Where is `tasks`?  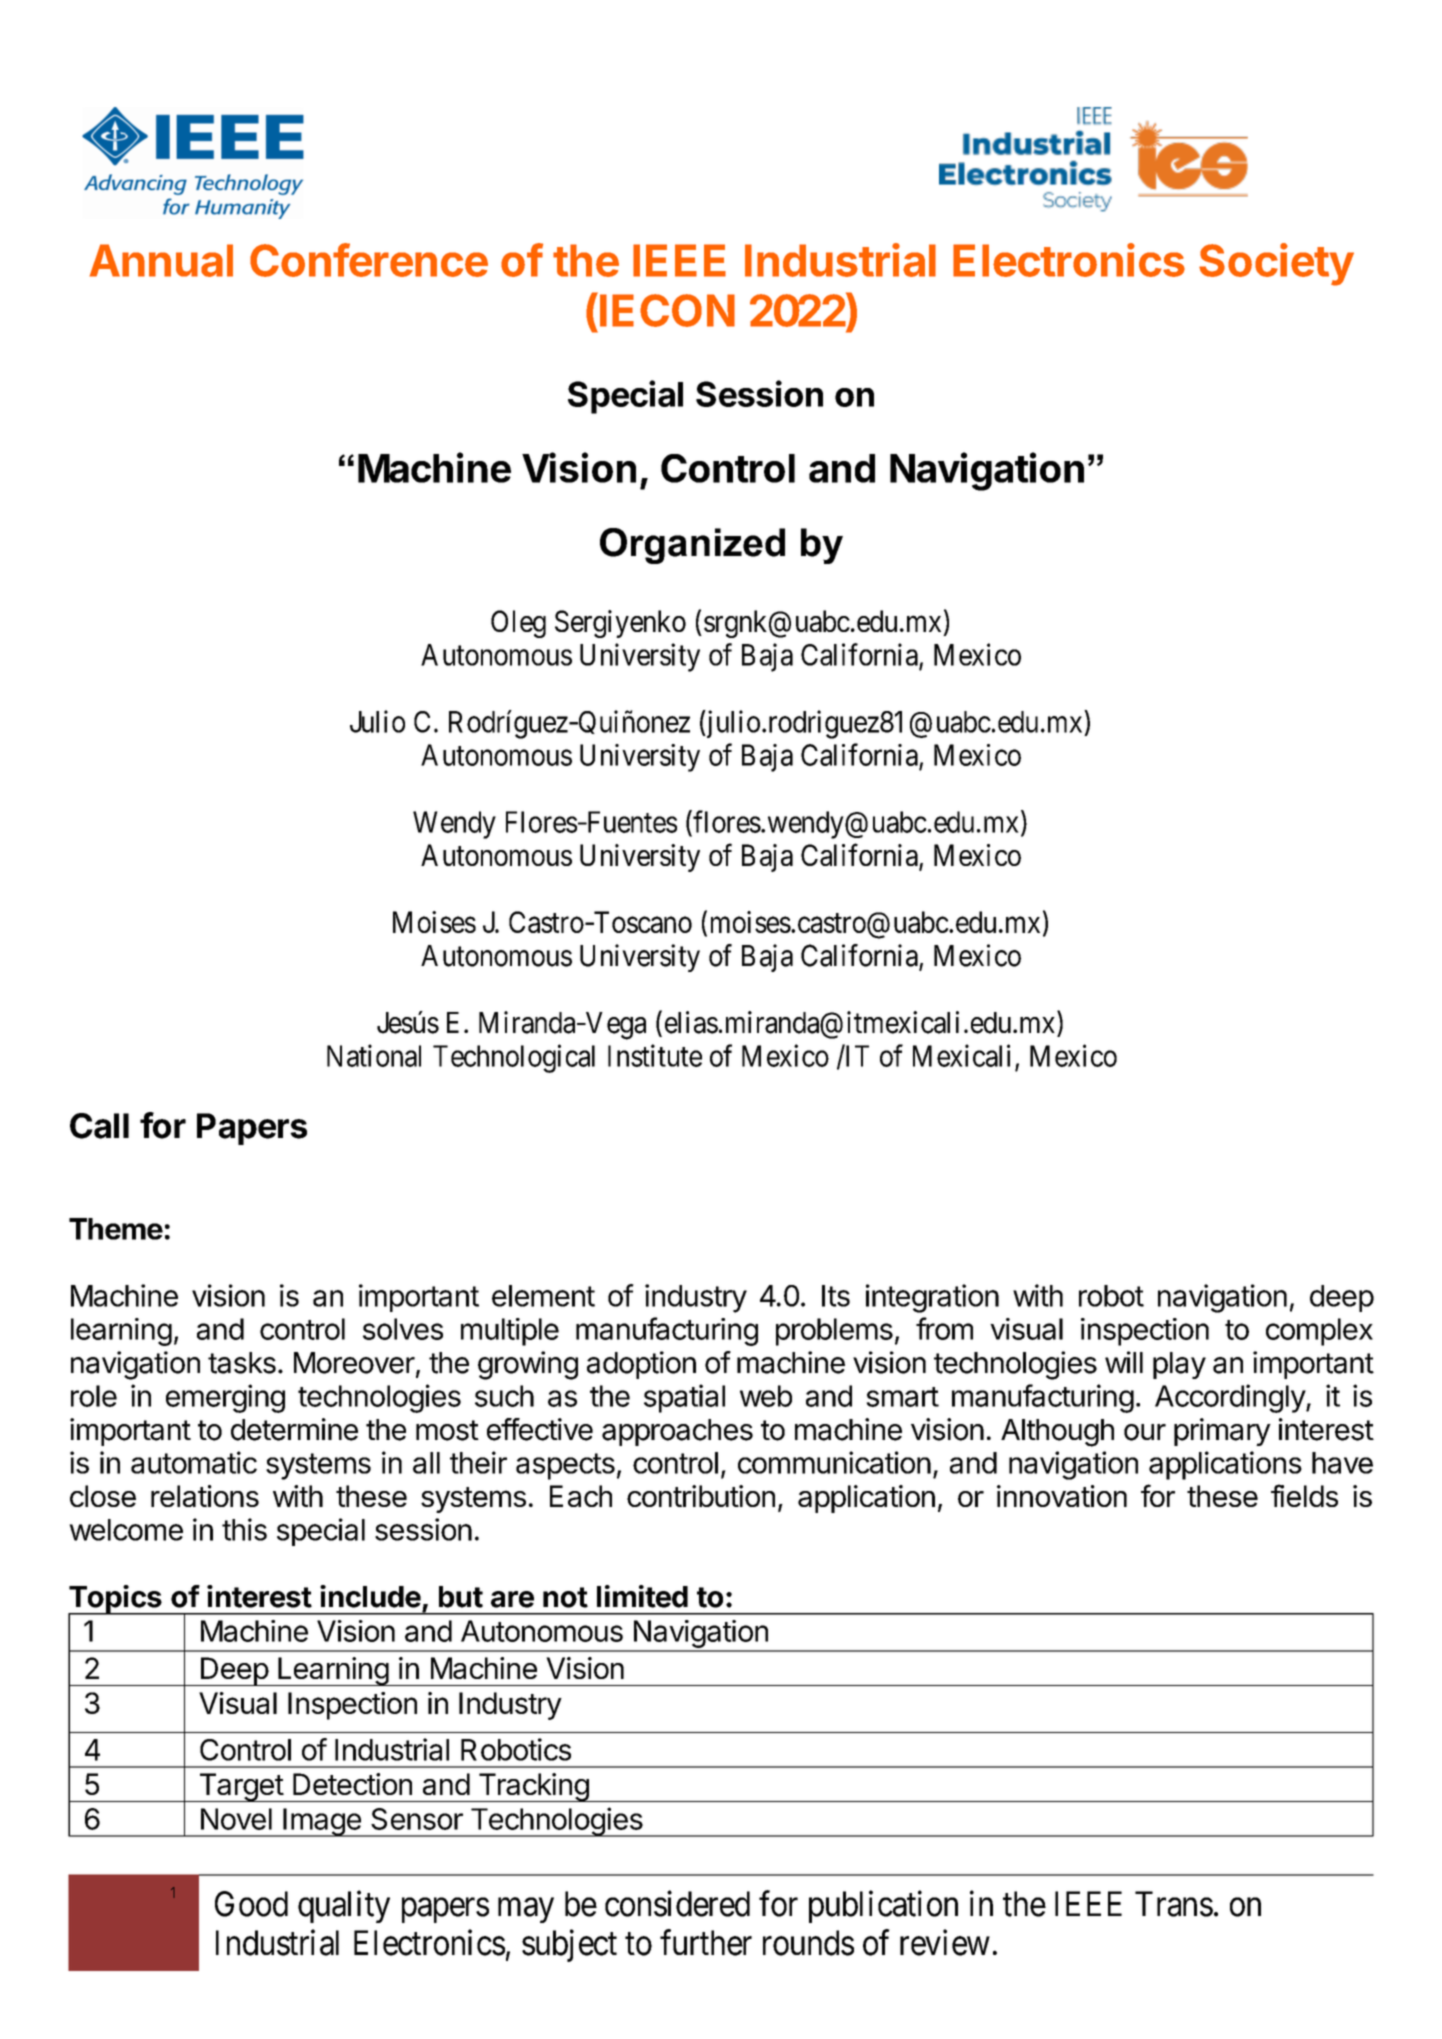 tasks is located at coordinates (242, 1363).
